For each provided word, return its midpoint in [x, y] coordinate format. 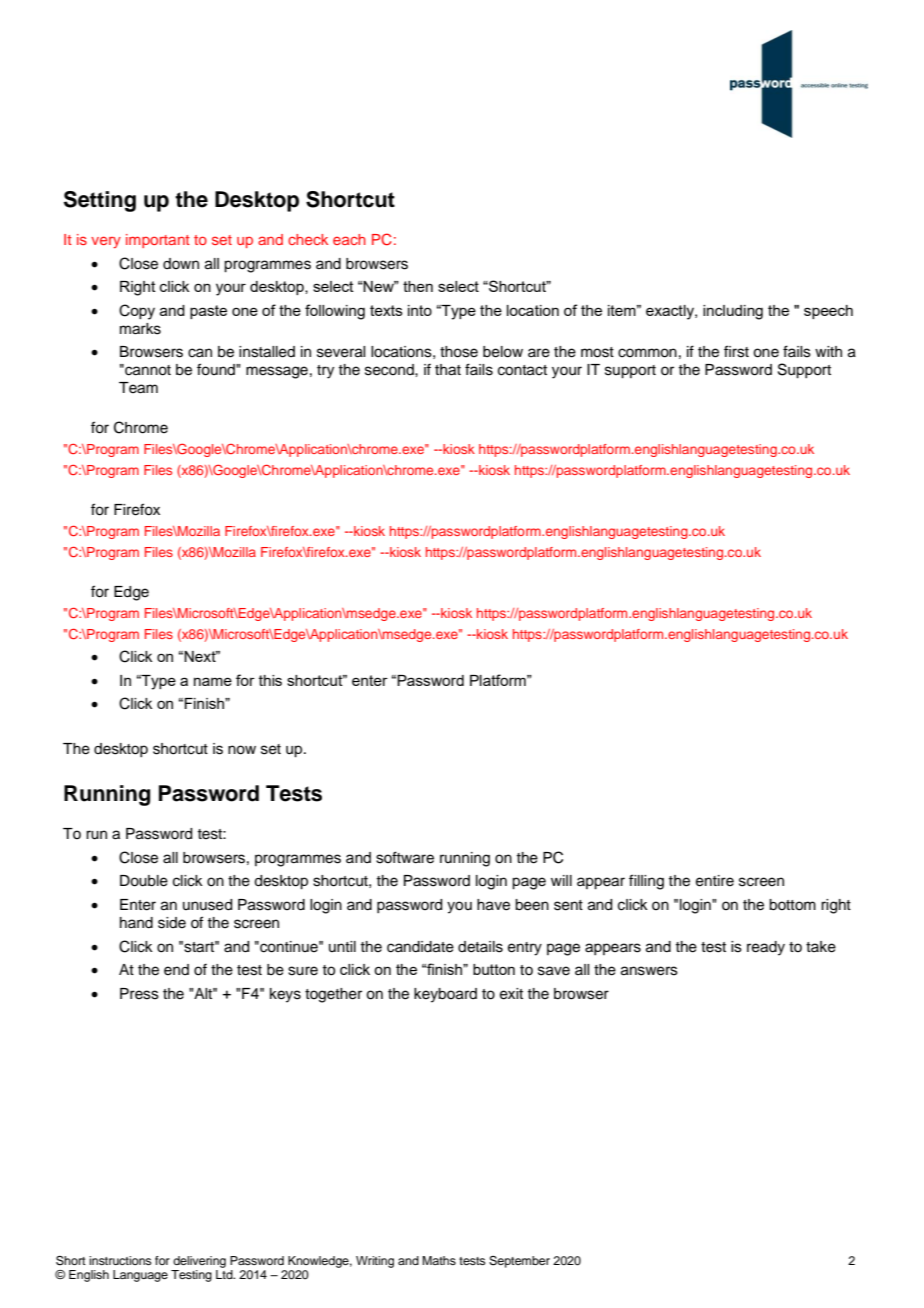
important [158, 241]
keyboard [445, 995]
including [733, 312]
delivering [199, 1262]
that [448, 370]
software [405, 857]
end [176, 970]
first [736, 351]
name [213, 681]
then [418, 286]
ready [766, 948]
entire [715, 881]
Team [138, 388]
